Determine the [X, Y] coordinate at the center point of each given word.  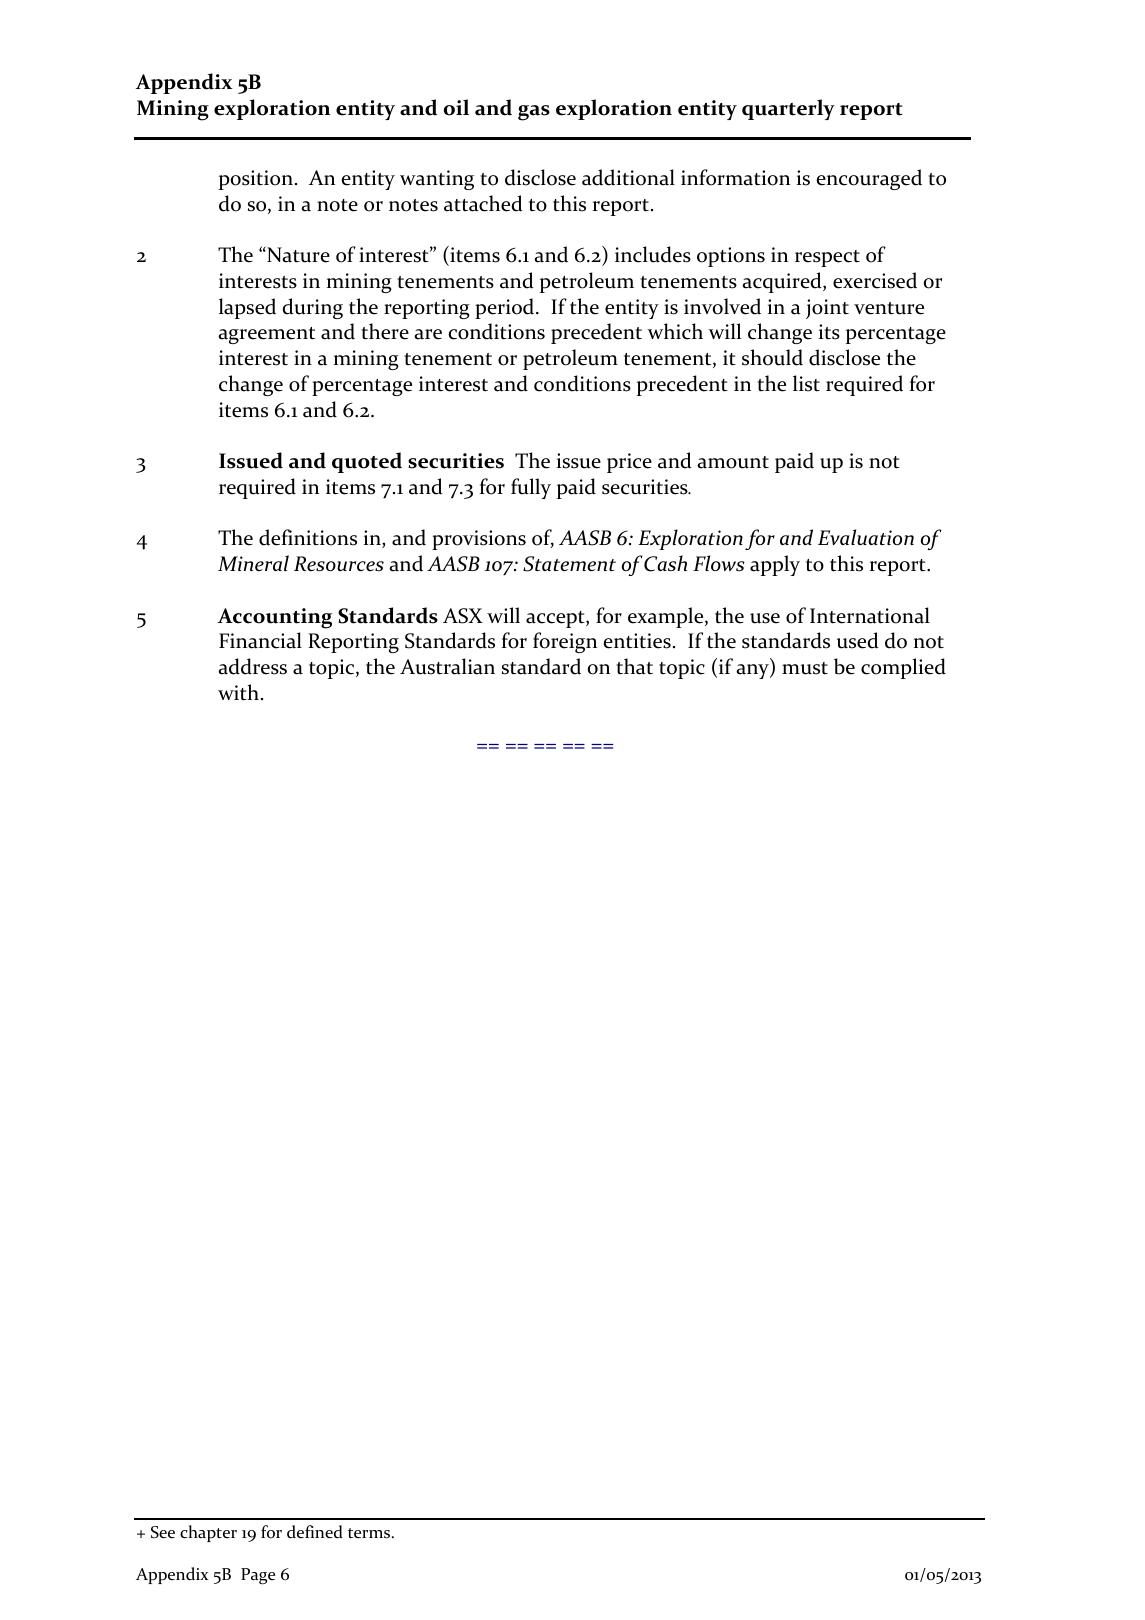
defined [315, 1532]
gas [534, 113]
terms [370, 1533]
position [256, 180]
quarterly [788, 109]
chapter [208, 1533]
